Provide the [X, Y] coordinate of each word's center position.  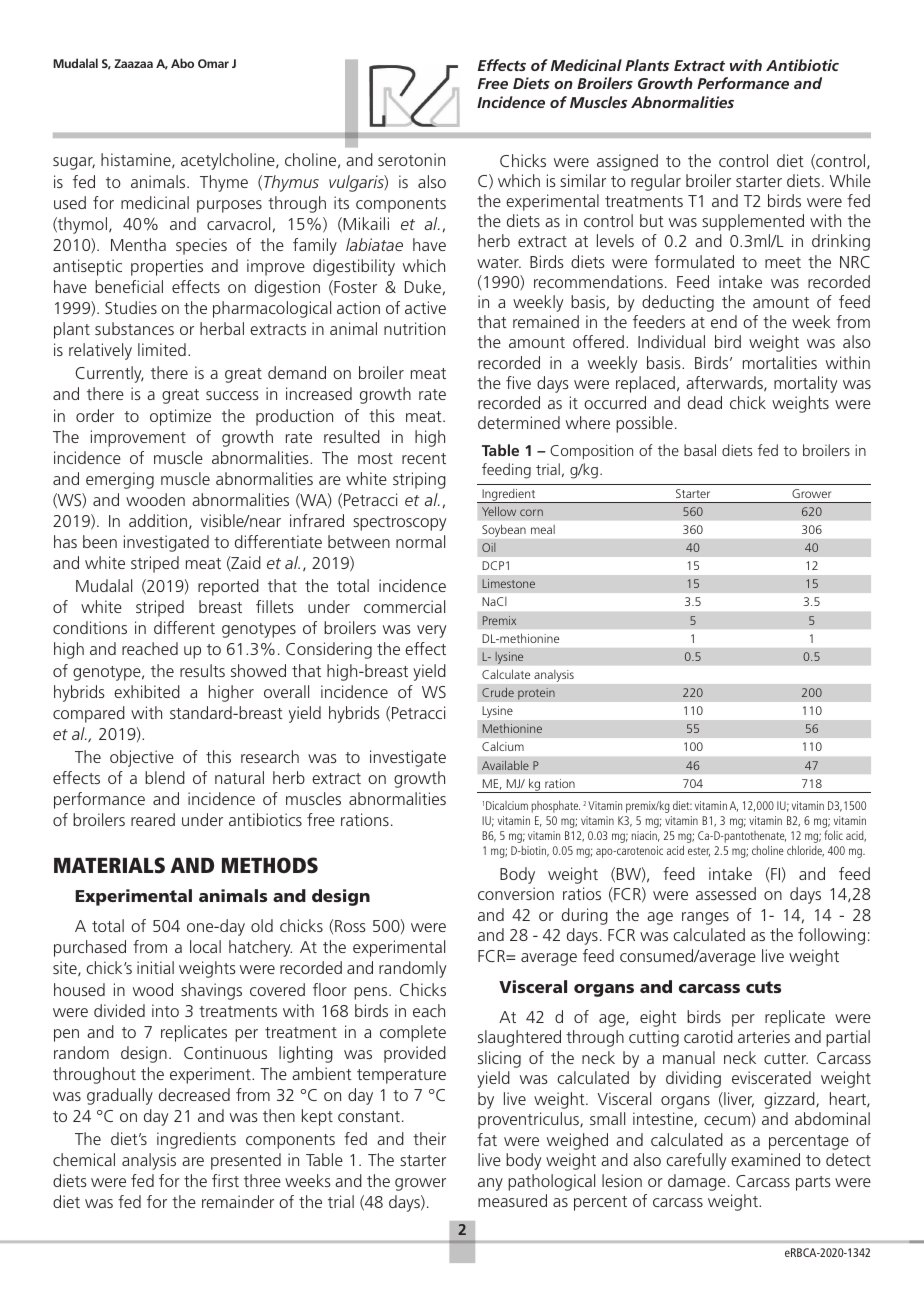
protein [536, 694]
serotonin [411, 159]
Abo [182, 63]
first [225, 1180]
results [202, 670]
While [850, 180]
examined [765, 1159]
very [431, 631]
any [490, 1184]
